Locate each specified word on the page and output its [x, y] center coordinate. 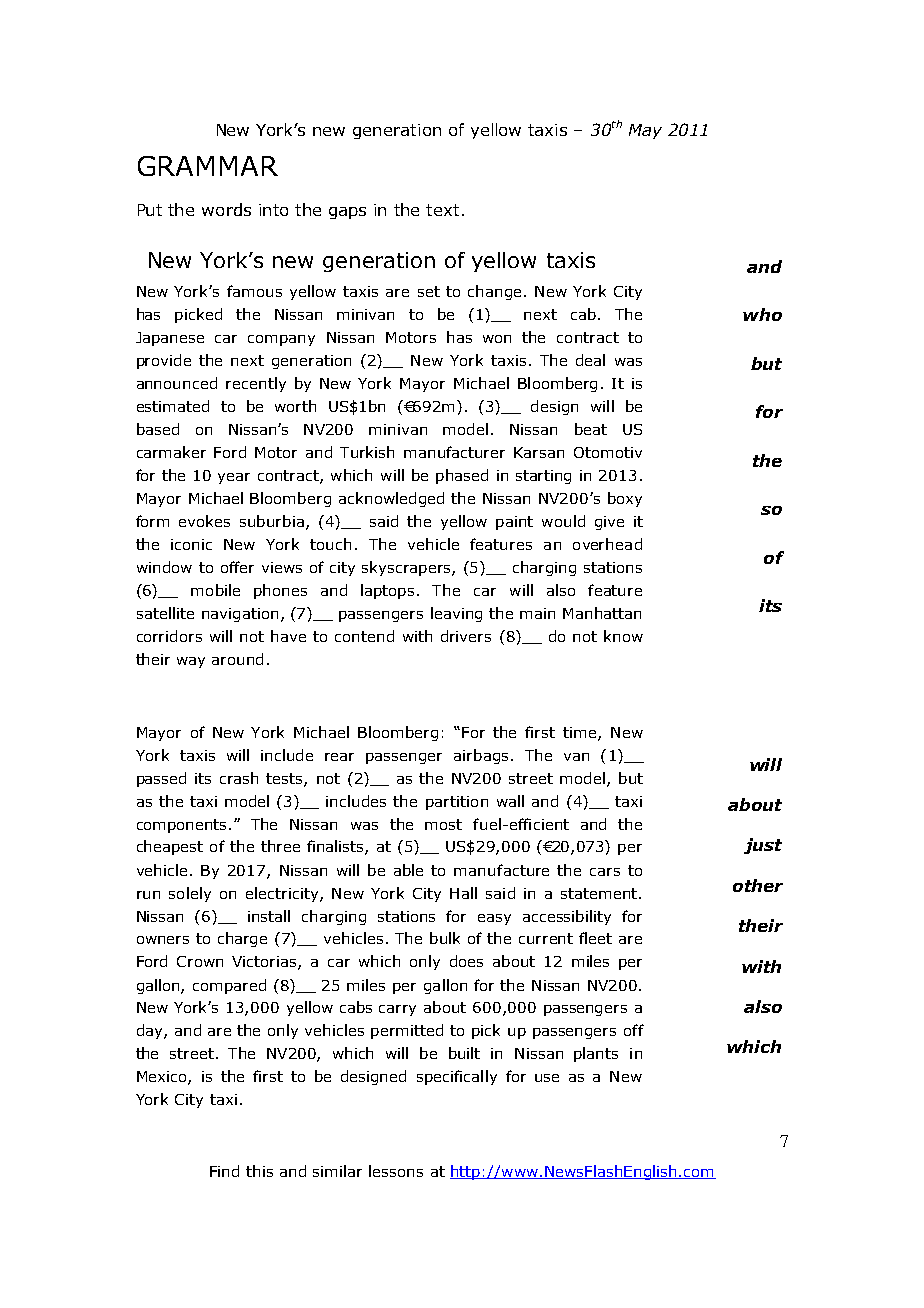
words [226, 209]
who [762, 314]
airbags [481, 756]
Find [224, 1171]
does [466, 961]
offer [237, 567]
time [581, 733]
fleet [595, 938]
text [442, 210]
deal [590, 360]
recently [256, 384]
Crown [200, 961]
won [497, 339]
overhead [607, 544]
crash [239, 778]
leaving [456, 614]
